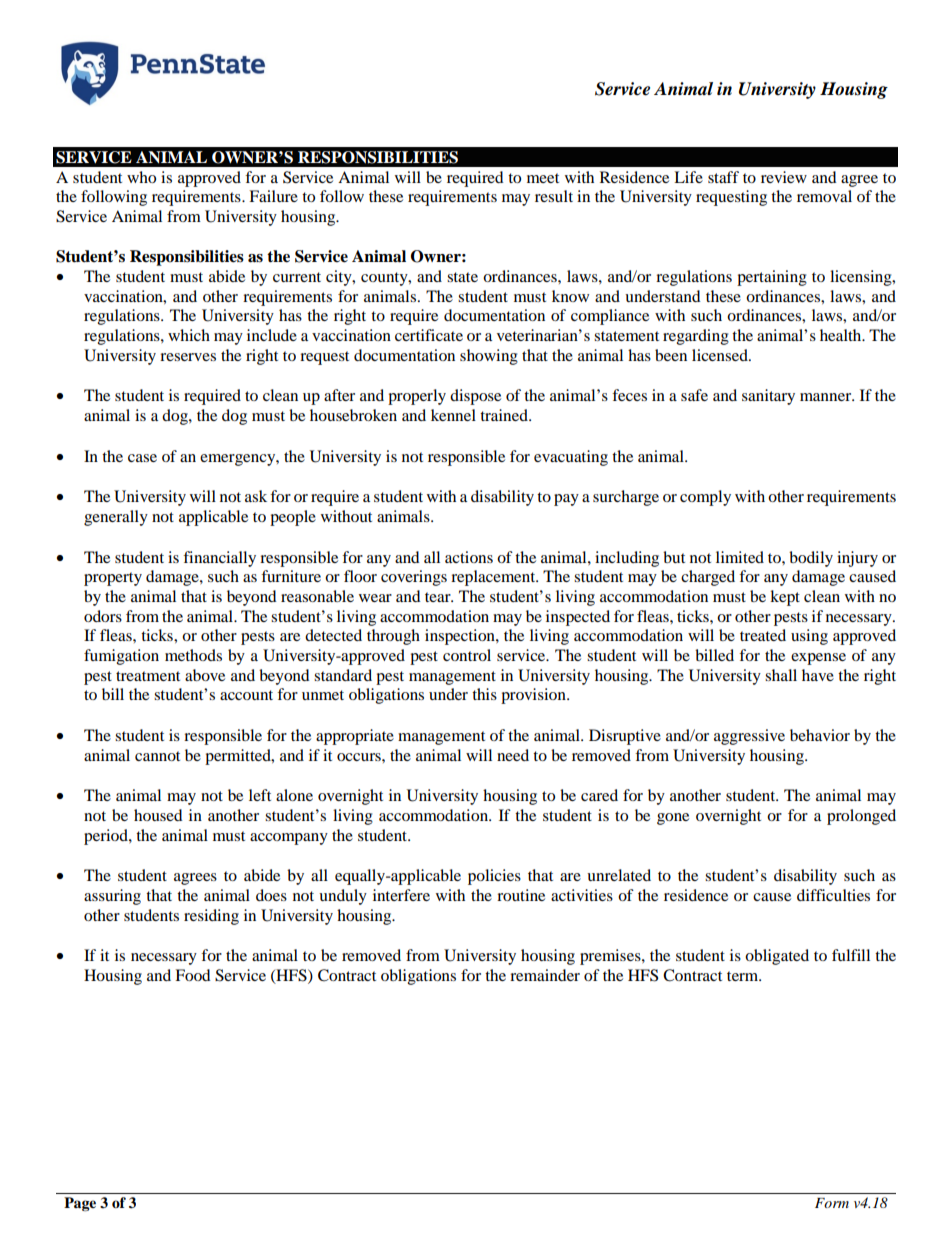 The width and height of the screenshot is (952, 1233). Describe the element at coordinates (494, 877) in the screenshot. I see `policies` at that location.
